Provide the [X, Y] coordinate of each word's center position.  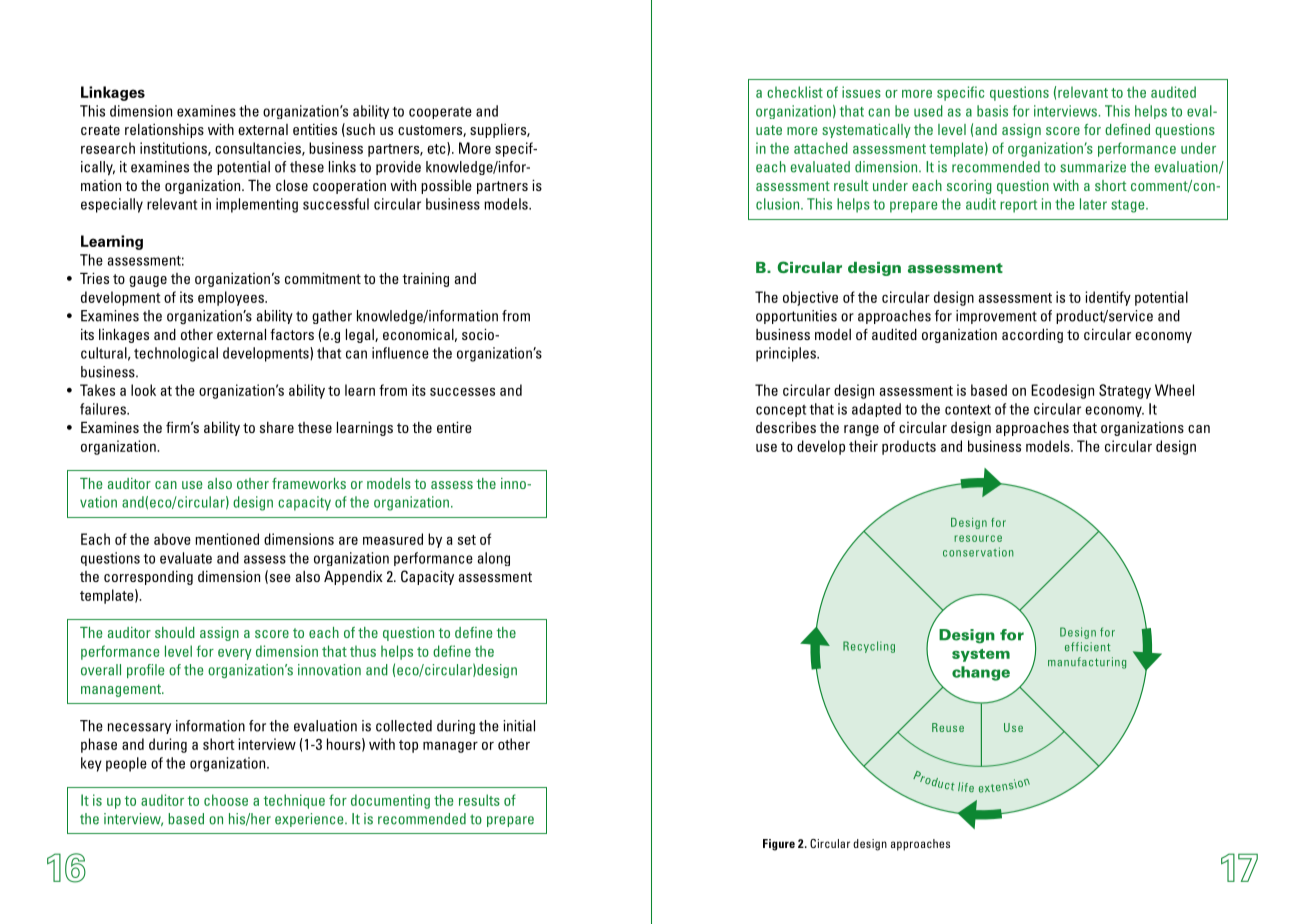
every [235, 654]
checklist [795, 92]
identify [1108, 298]
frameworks [309, 483]
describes [786, 427]
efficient [1087, 647]
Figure [779, 845]
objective [810, 298]
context [968, 410]
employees [232, 298]
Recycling [869, 647]
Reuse [948, 727]
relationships [164, 130]
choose [226, 800]
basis [992, 111]
